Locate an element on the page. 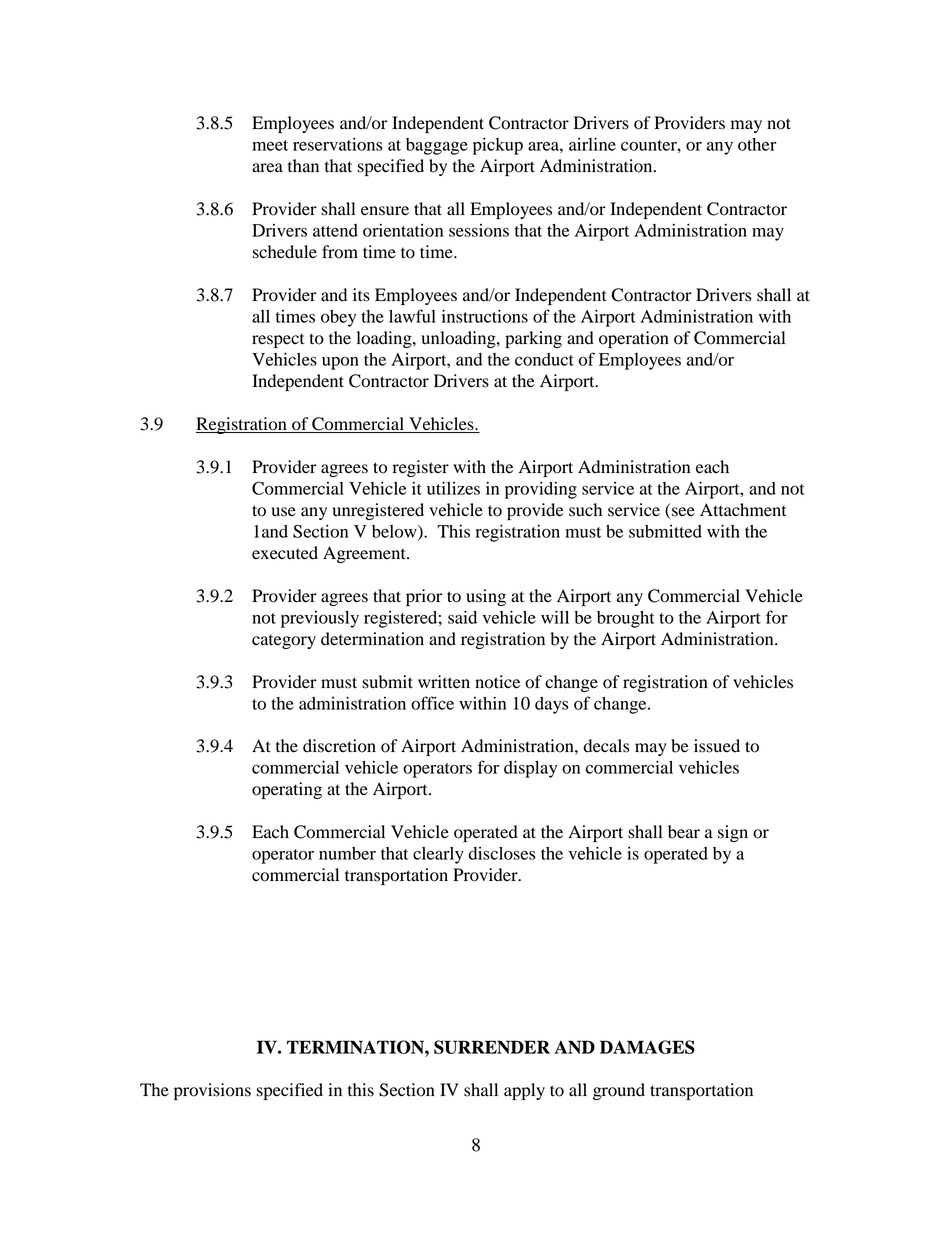 This image has height=1233, width=952. conduct is located at coordinates (544, 359).
